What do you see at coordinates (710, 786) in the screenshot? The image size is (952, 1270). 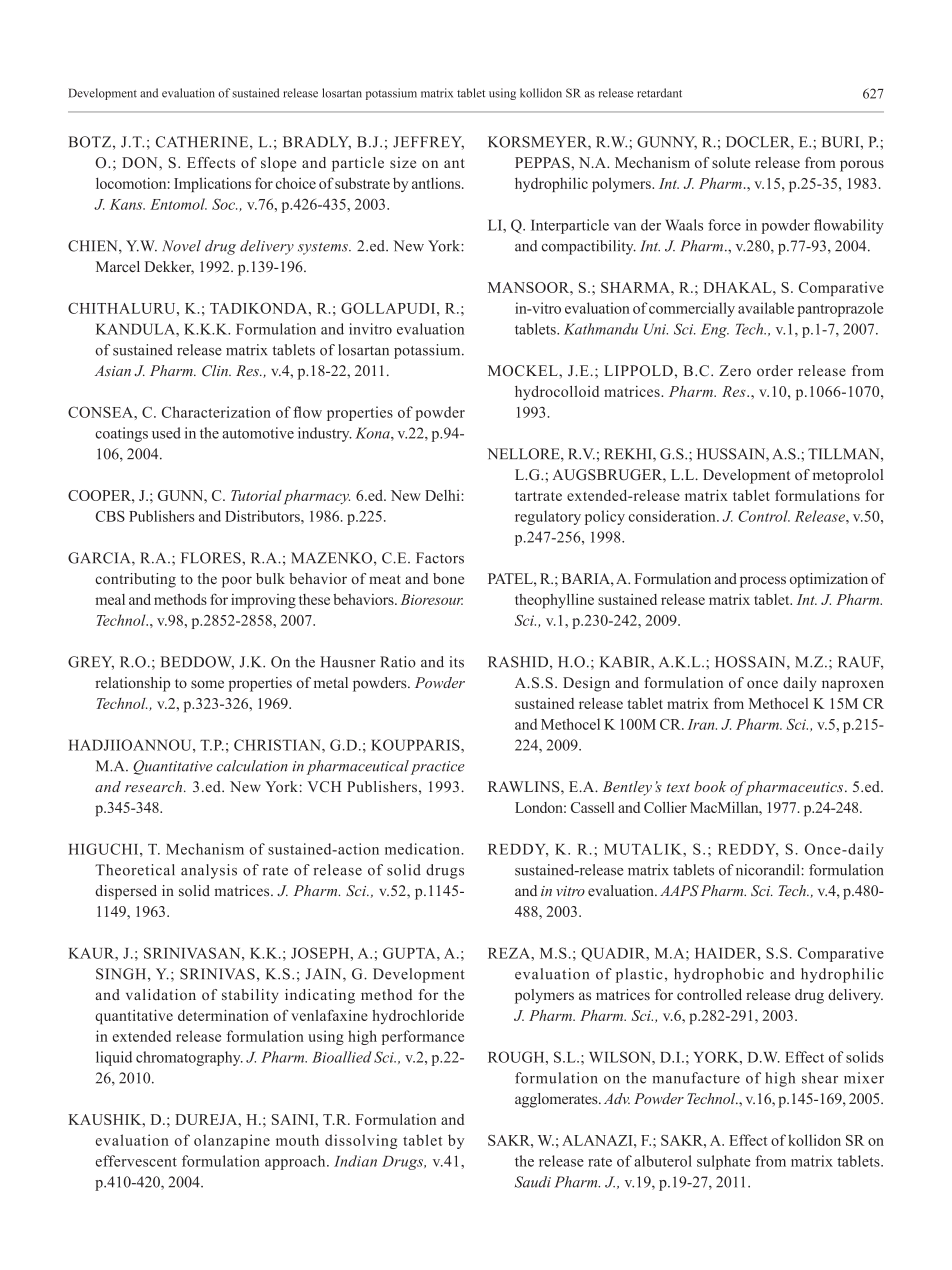 I see `book` at bounding box center [710, 786].
